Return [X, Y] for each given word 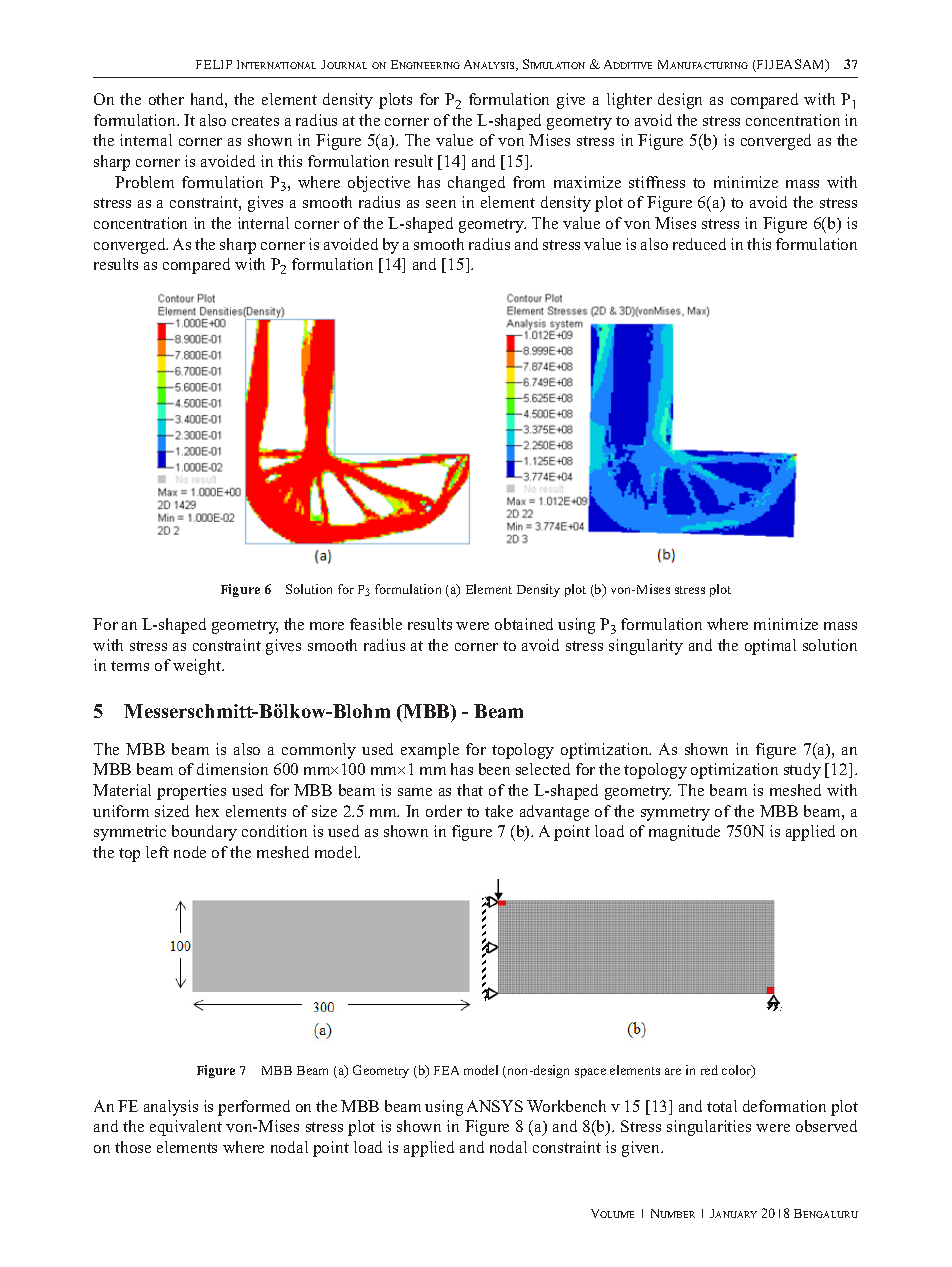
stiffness [657, 182]
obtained [524, 624]
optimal [770, 647]
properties [191, 792]
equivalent [186, 1128]
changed [476, 184]
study [802, 771]
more [327, 626]
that [470, 790]
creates [255, 121]
